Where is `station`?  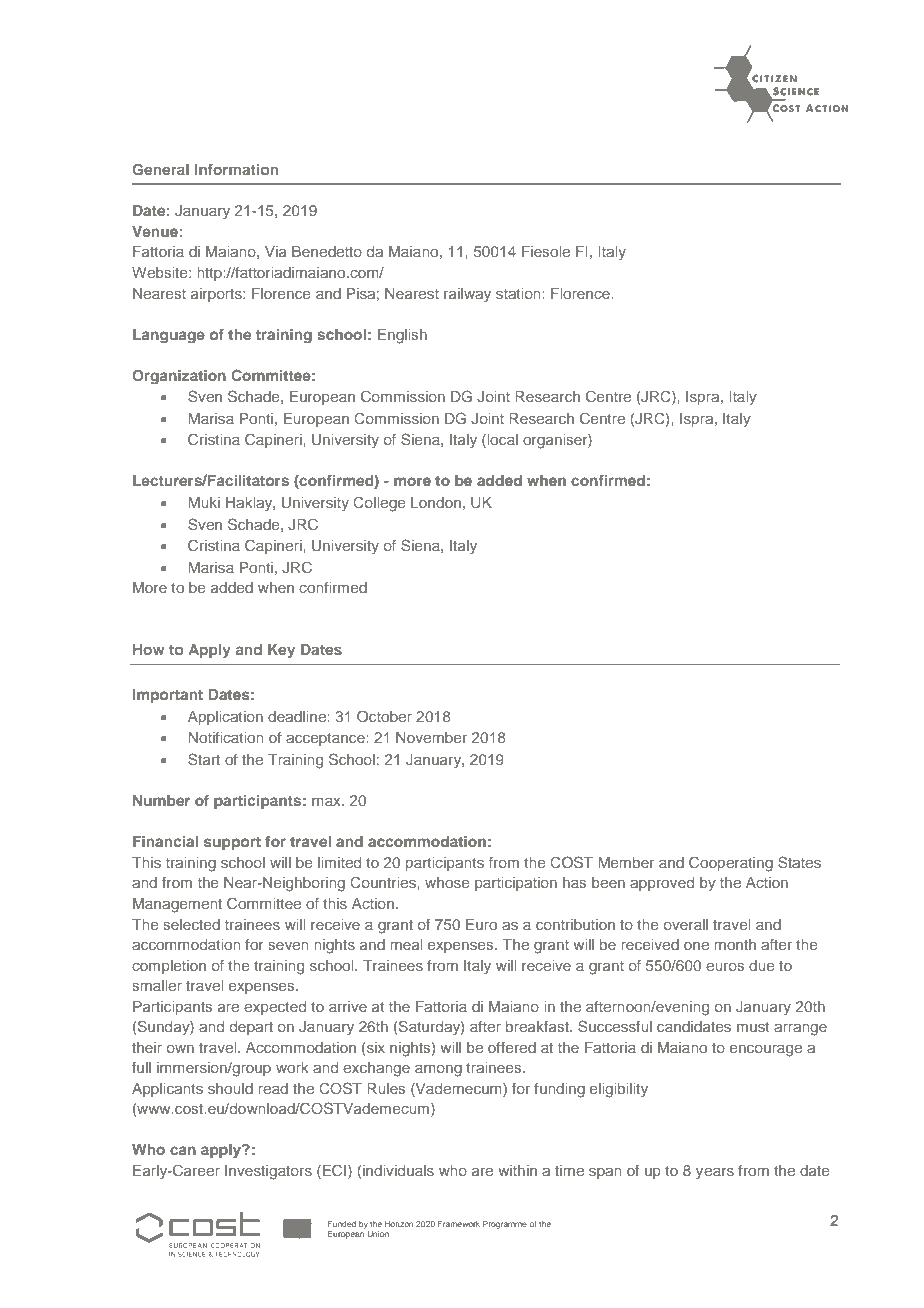 station is located at coordinates (519, 293).
